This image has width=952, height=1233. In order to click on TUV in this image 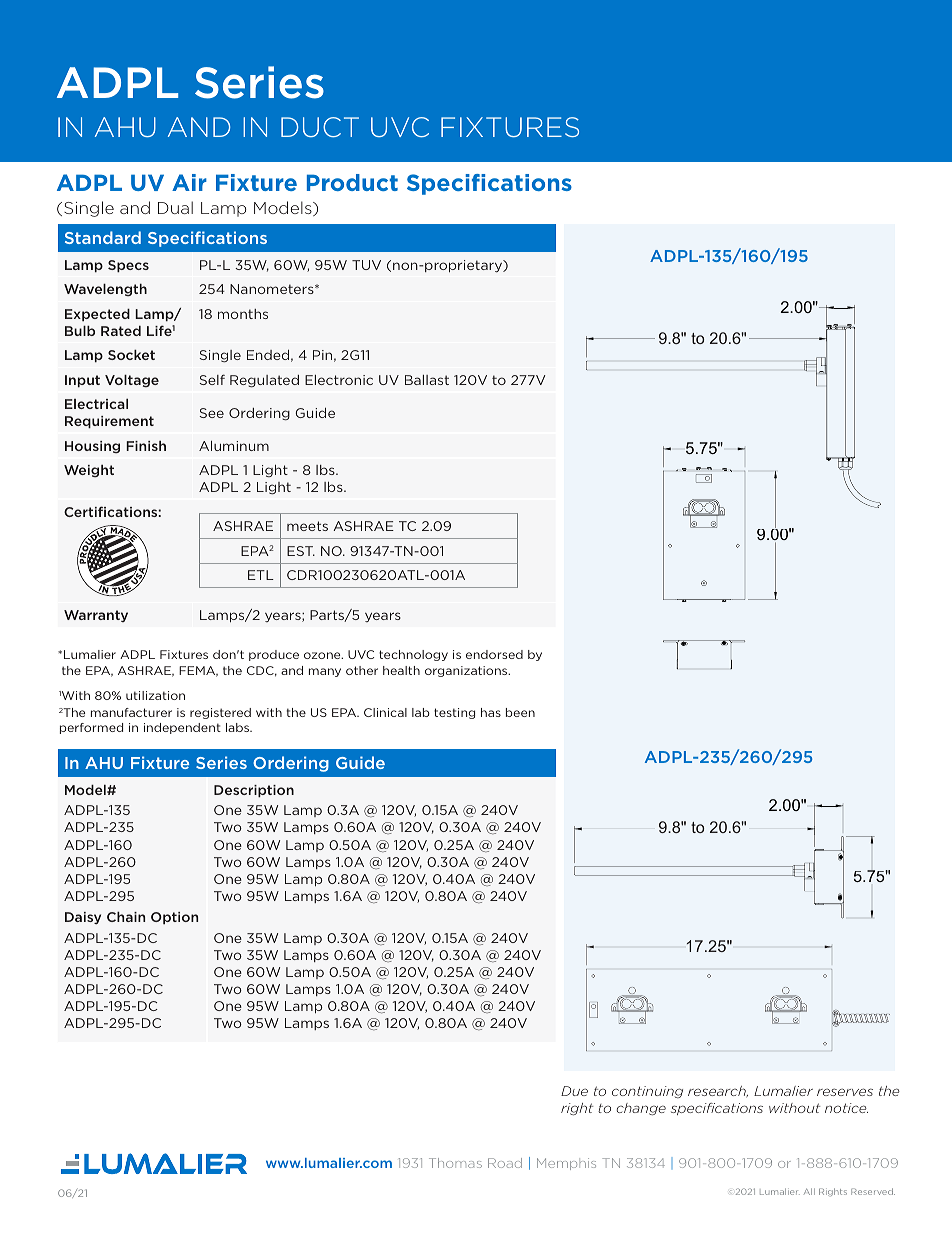, I will do `click(366, 265)`.
